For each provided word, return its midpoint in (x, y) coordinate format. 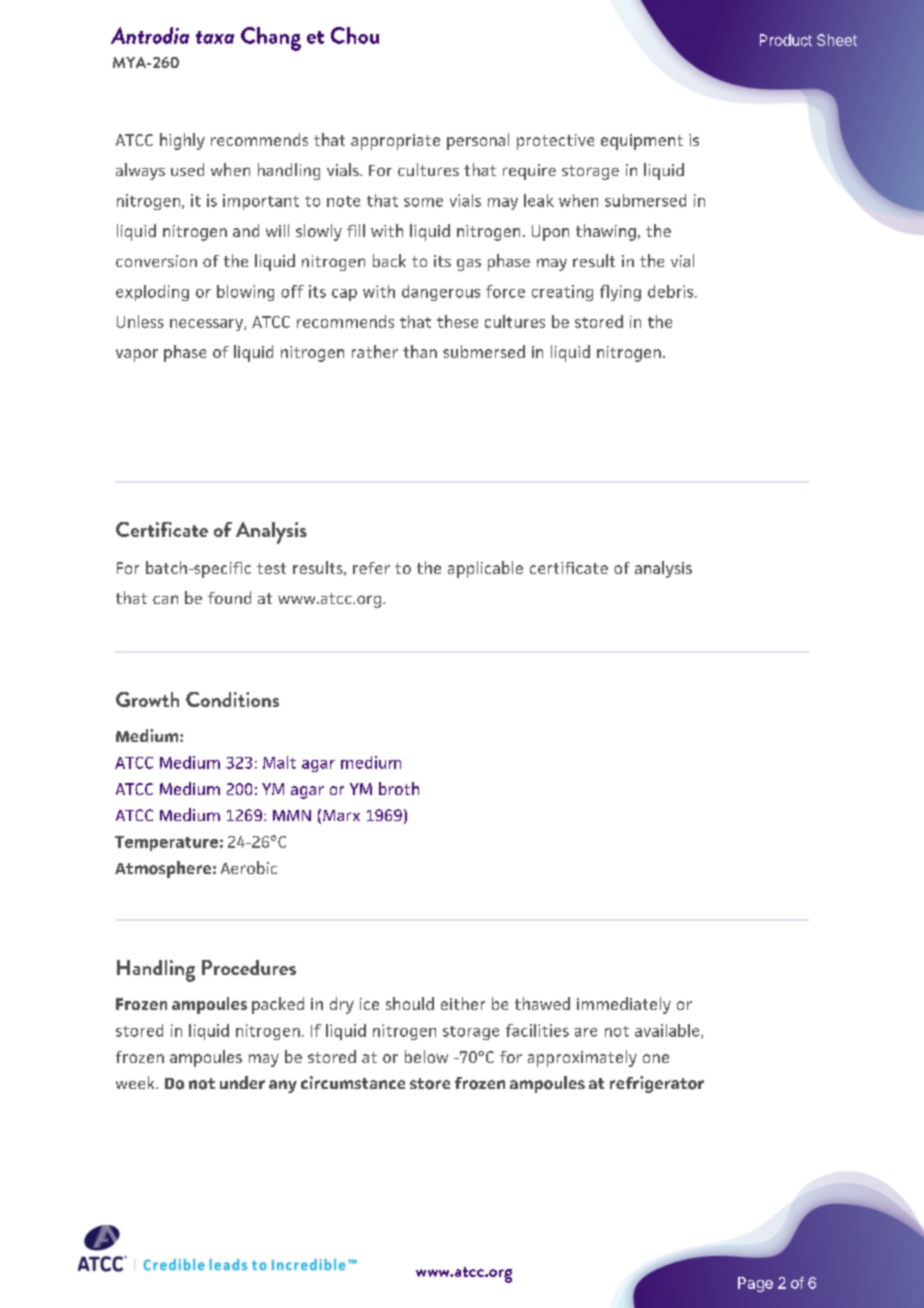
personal (478, 141)
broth (399, 788)
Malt (279, 762)
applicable (485, 569)
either (463, 1003)
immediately (624, 1005)
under (242, 1082)
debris (672, 291)
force (505, 291)
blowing (245, 293)
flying (620, 293)
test (271, 568)
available (668, 1031)
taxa (215, 37)
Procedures (249, 967)
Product (786, 40)
